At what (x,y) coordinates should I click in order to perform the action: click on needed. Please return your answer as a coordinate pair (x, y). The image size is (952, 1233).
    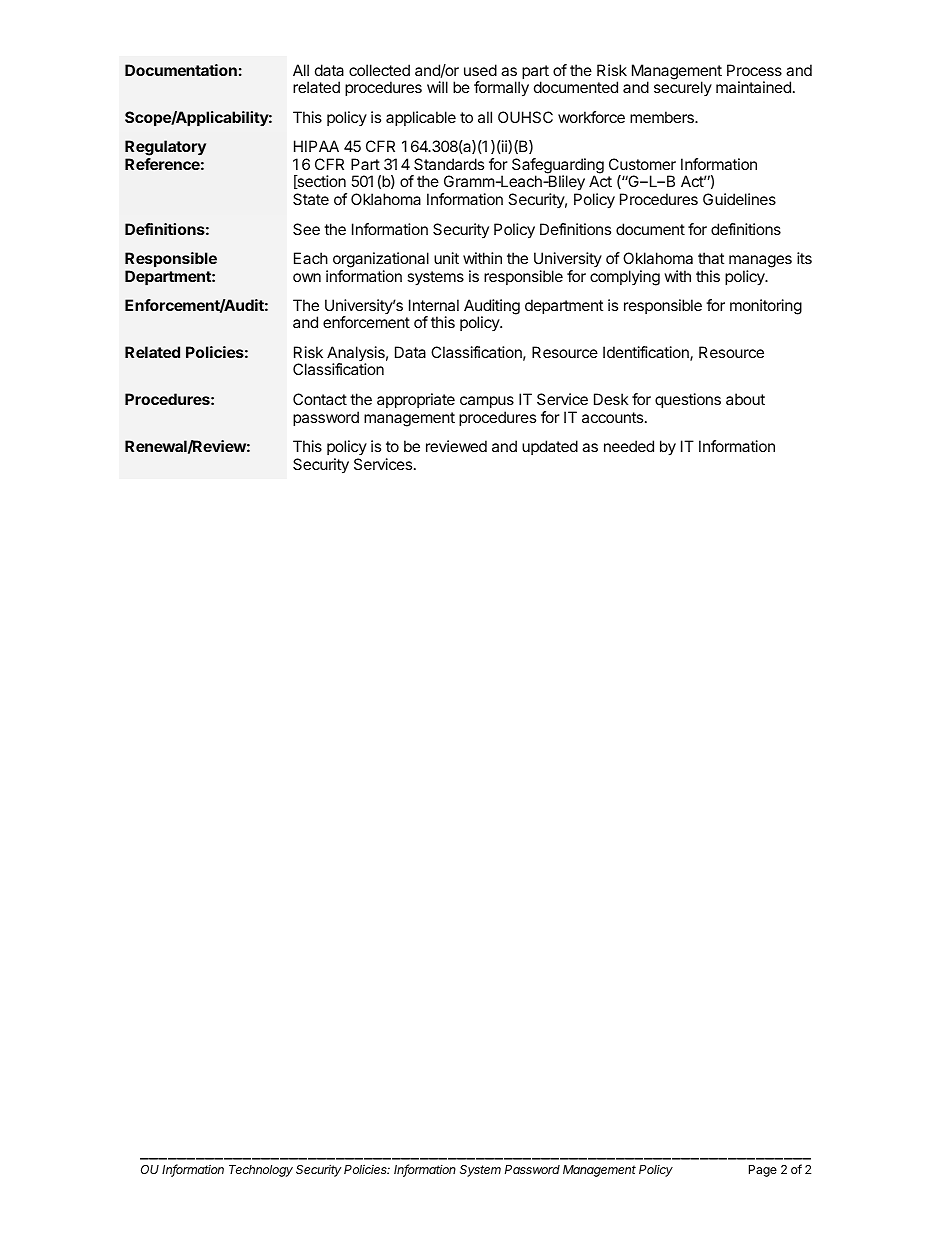
    Looking at the image, I should click on (629, 446).
